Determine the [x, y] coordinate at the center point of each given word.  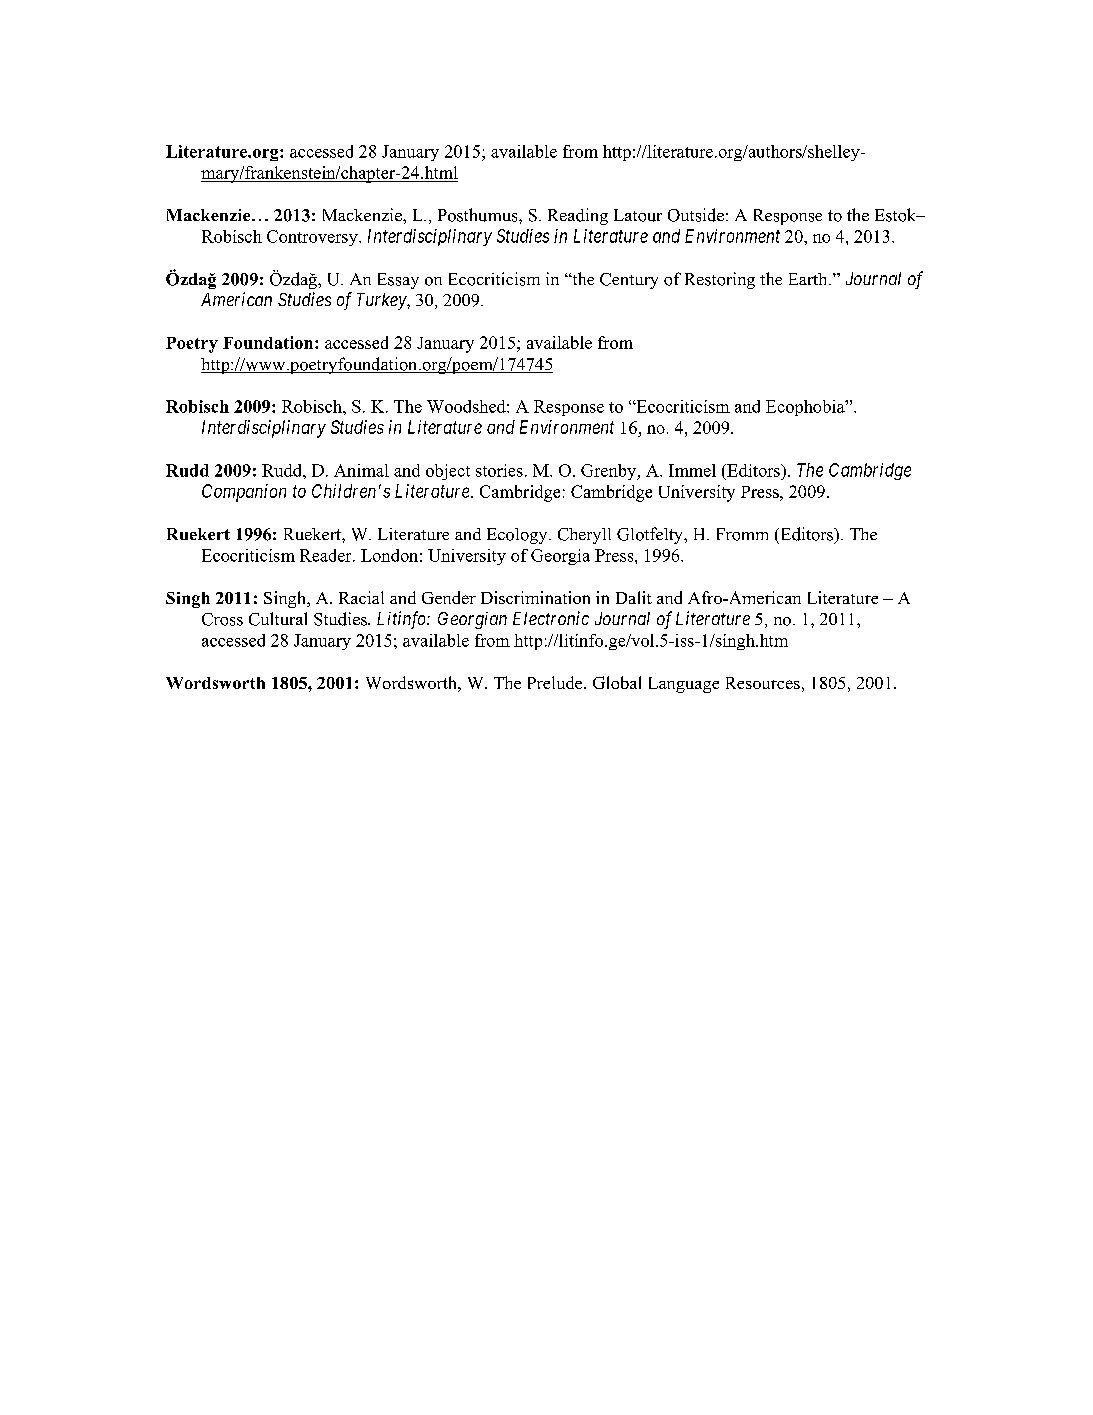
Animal [361, 470]
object [448, 472]
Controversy [313, 238]
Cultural [278, 619]
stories [499, 470]
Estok [897, 215]
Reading [578, 216]
